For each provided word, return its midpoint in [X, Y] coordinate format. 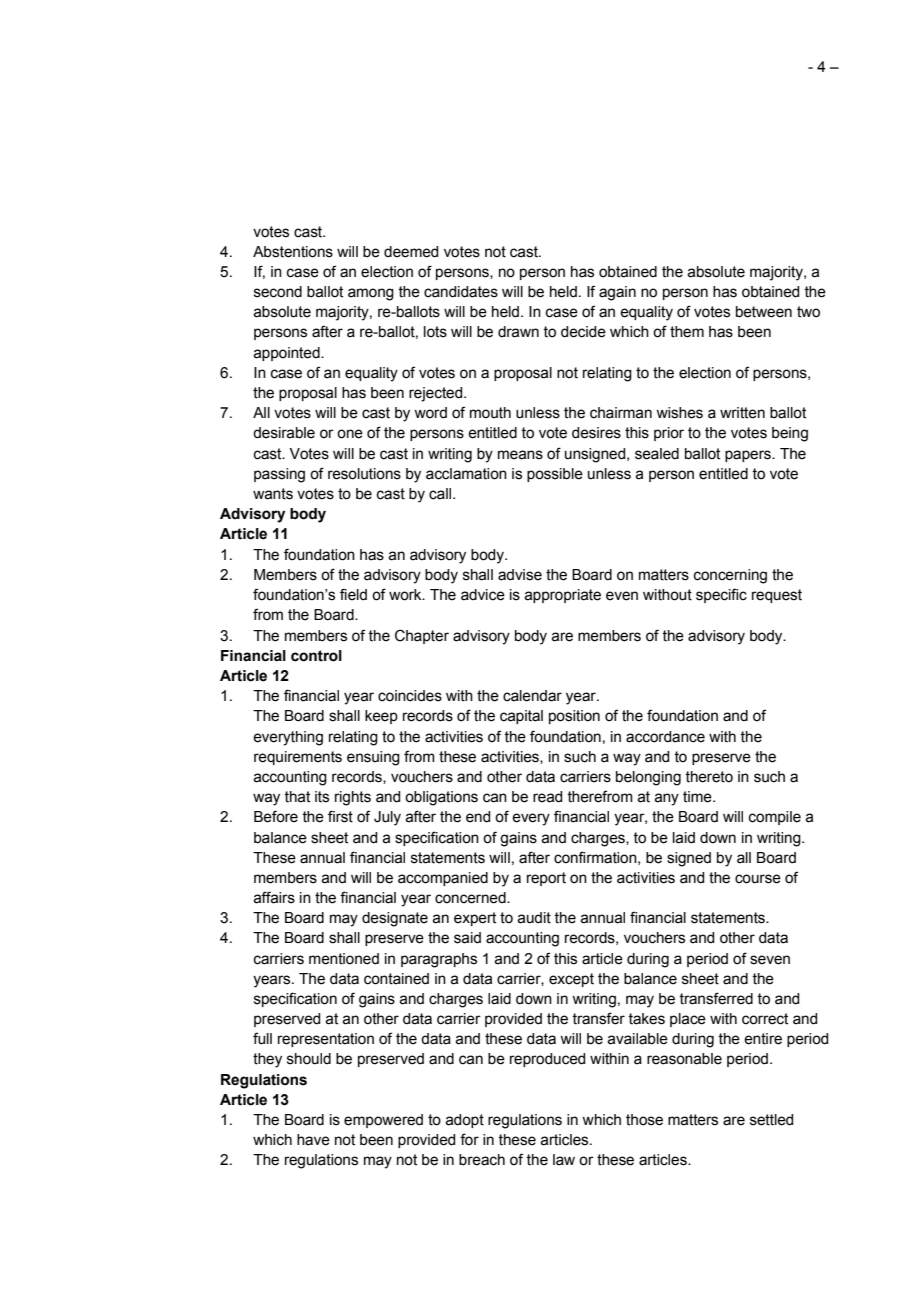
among [371, 294]
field [353, 594]
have [313, 1140]
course [758, 879]
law [564, 1160]
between [764, 312]
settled [771, 1120]
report [546, 879]
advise [520, 575]
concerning [730, 576]
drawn [518, 332]
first [340, 816]
